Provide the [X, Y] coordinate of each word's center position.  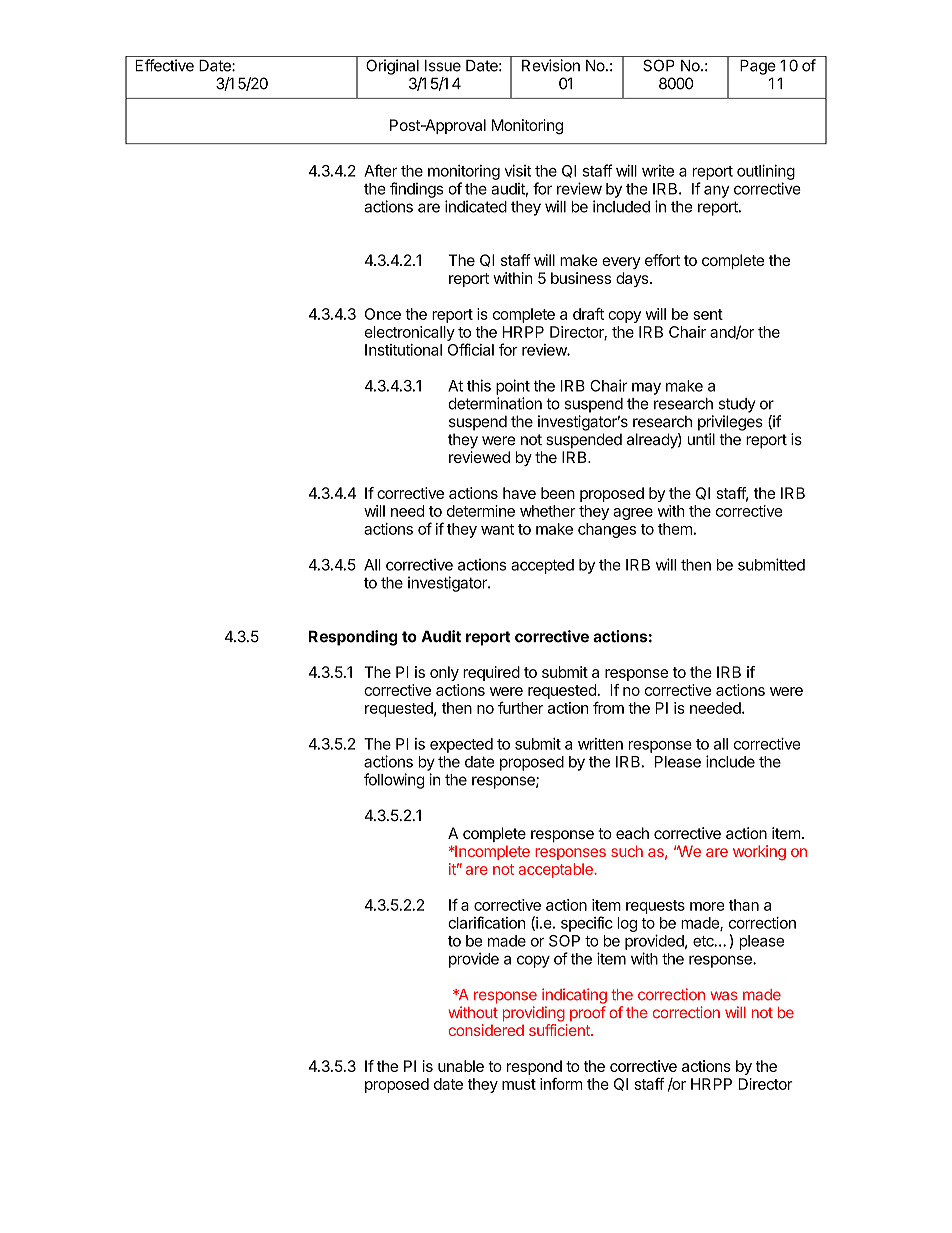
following [394, 781]
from [608, 707]
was [724, 996]
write [658, 171]
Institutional [403, 350]
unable [461, 1066]
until [701, 439]
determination [495, 403]
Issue [443, 66]
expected [461, 745]
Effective [164, 65]
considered [486, 1030]
